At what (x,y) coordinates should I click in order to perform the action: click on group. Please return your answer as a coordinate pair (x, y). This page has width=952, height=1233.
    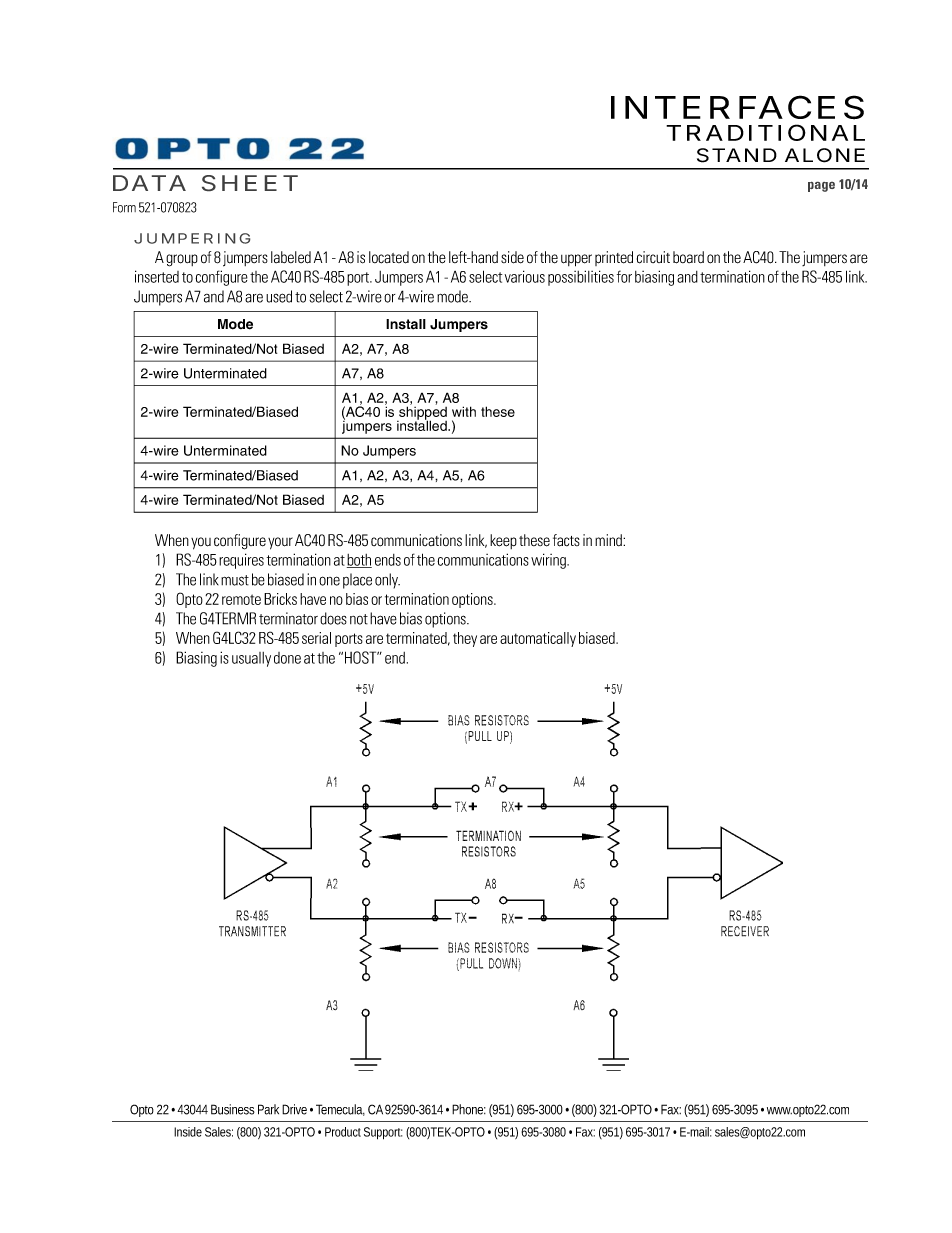
    Looking at the image, I should click on (182, 260).
